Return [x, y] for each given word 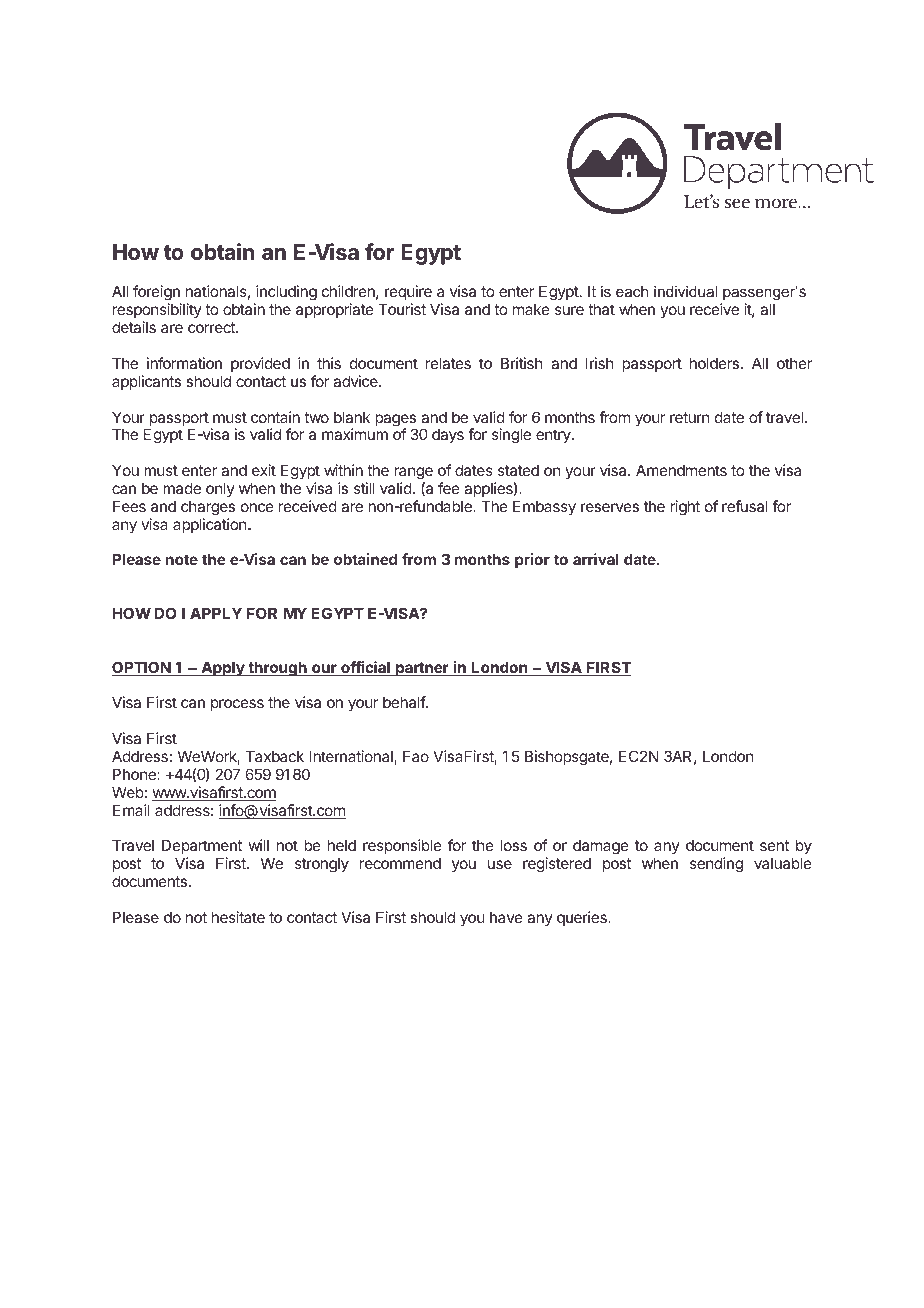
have [506, 917]
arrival [595, 559]
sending [716, 865]
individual [685, 291]
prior [532, 560]
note [182, 559]
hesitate [238, 917]
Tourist [402, 309]
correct [212, 327]
